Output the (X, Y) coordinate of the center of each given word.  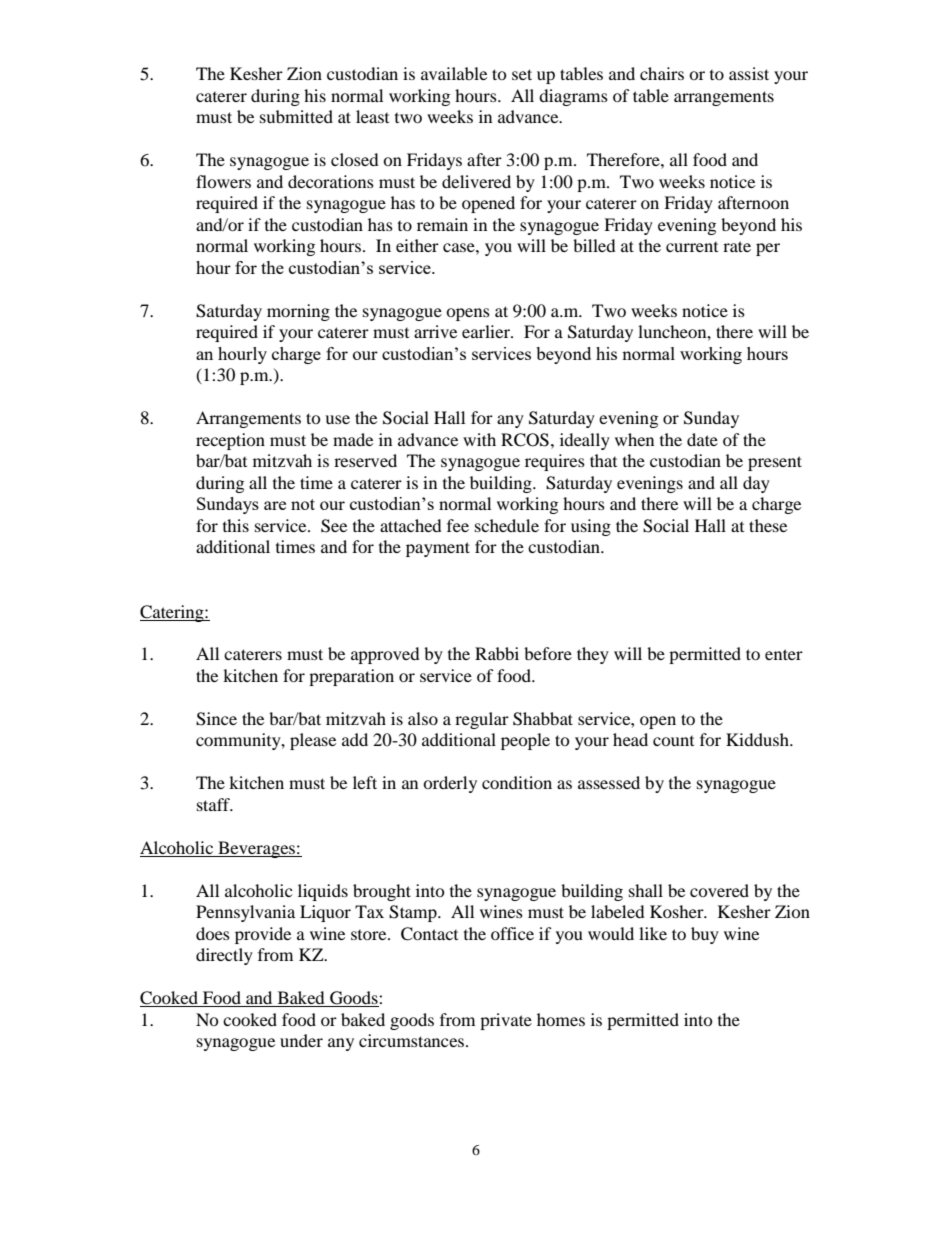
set (522, 74)
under (301, 1040)
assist (749, 73)
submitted (296, 116)
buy (705, 935)
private (506, 1021)
